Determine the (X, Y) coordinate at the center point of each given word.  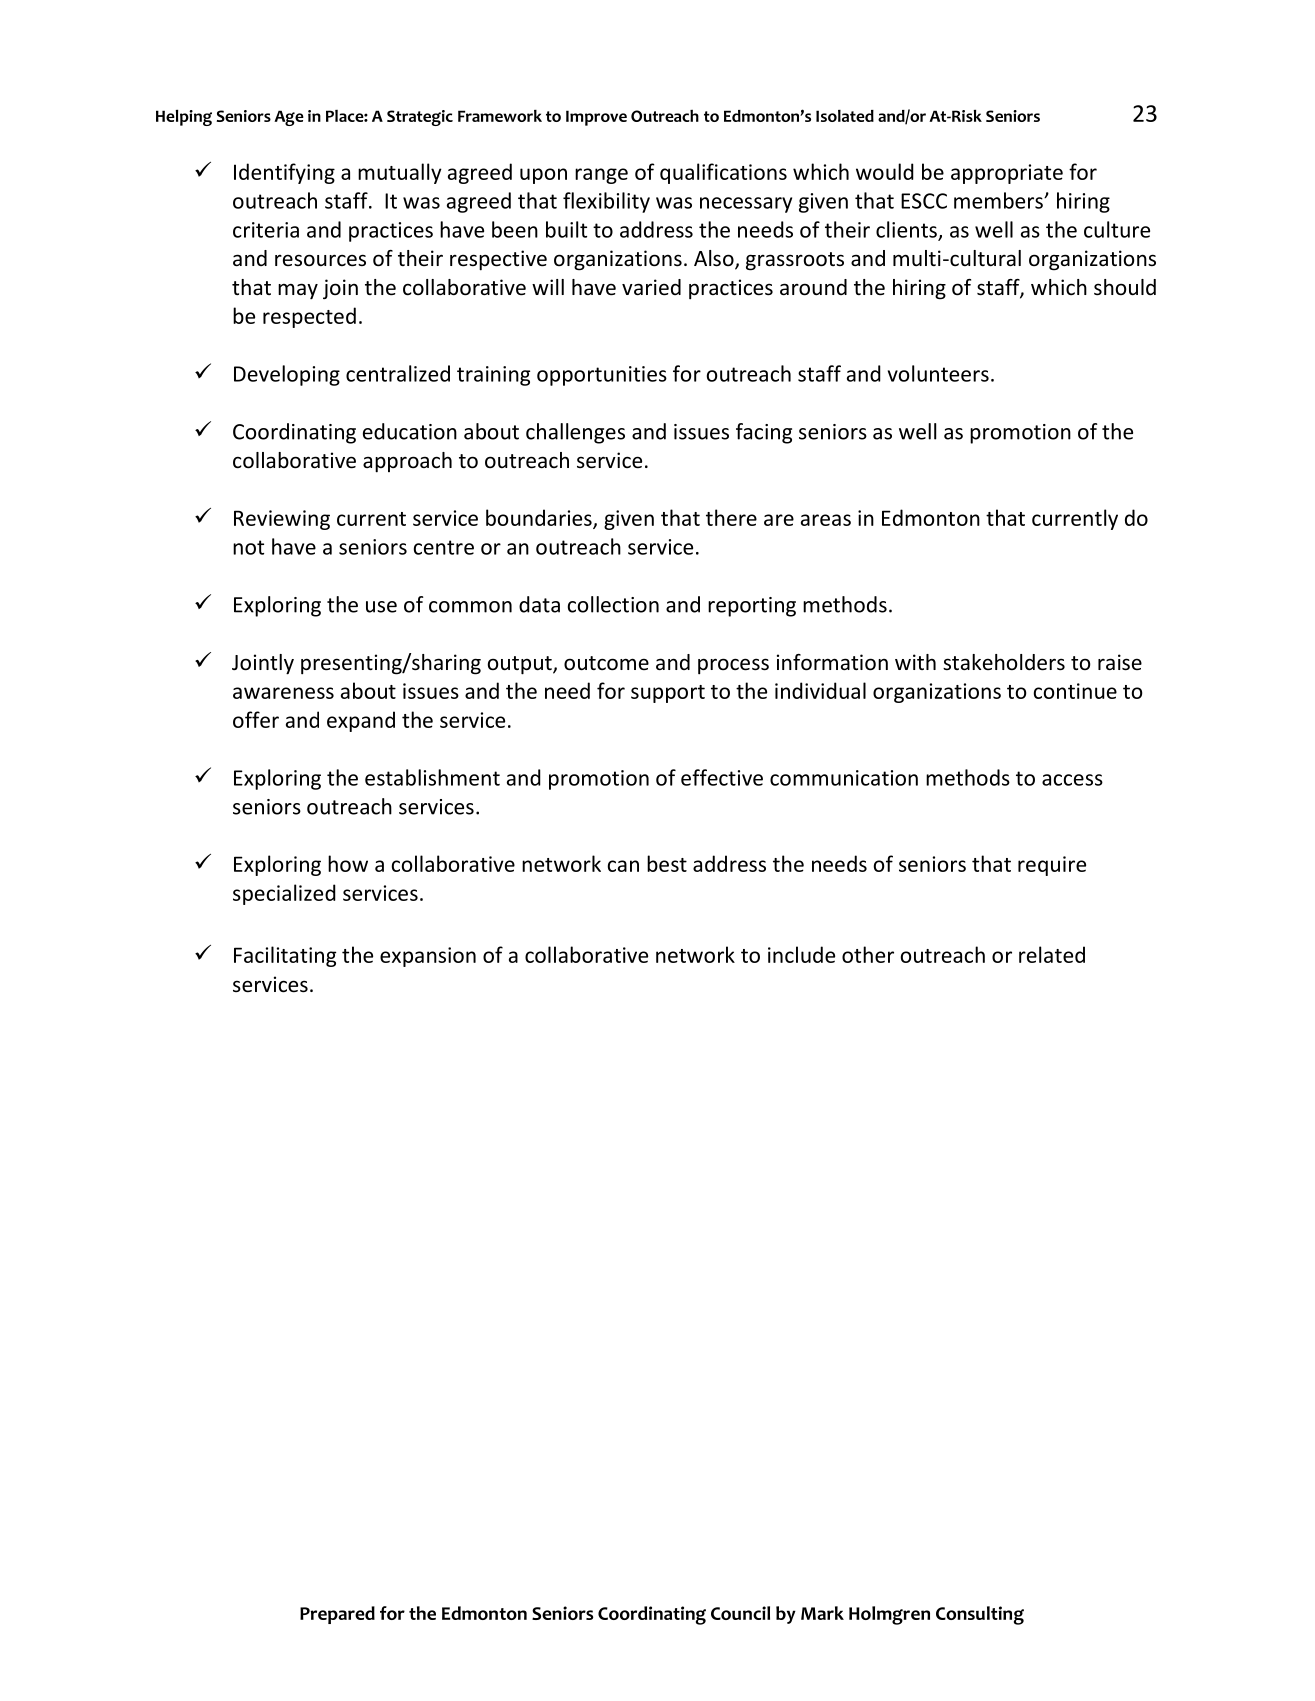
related (1052, 954)
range (601, 176)
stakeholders (1004, 662)
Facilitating (285, 956)
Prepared (337, 1615)
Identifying (284, 173)
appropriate (1007, 174)
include (801, 954)
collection (613, 604)
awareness (283, 693)
